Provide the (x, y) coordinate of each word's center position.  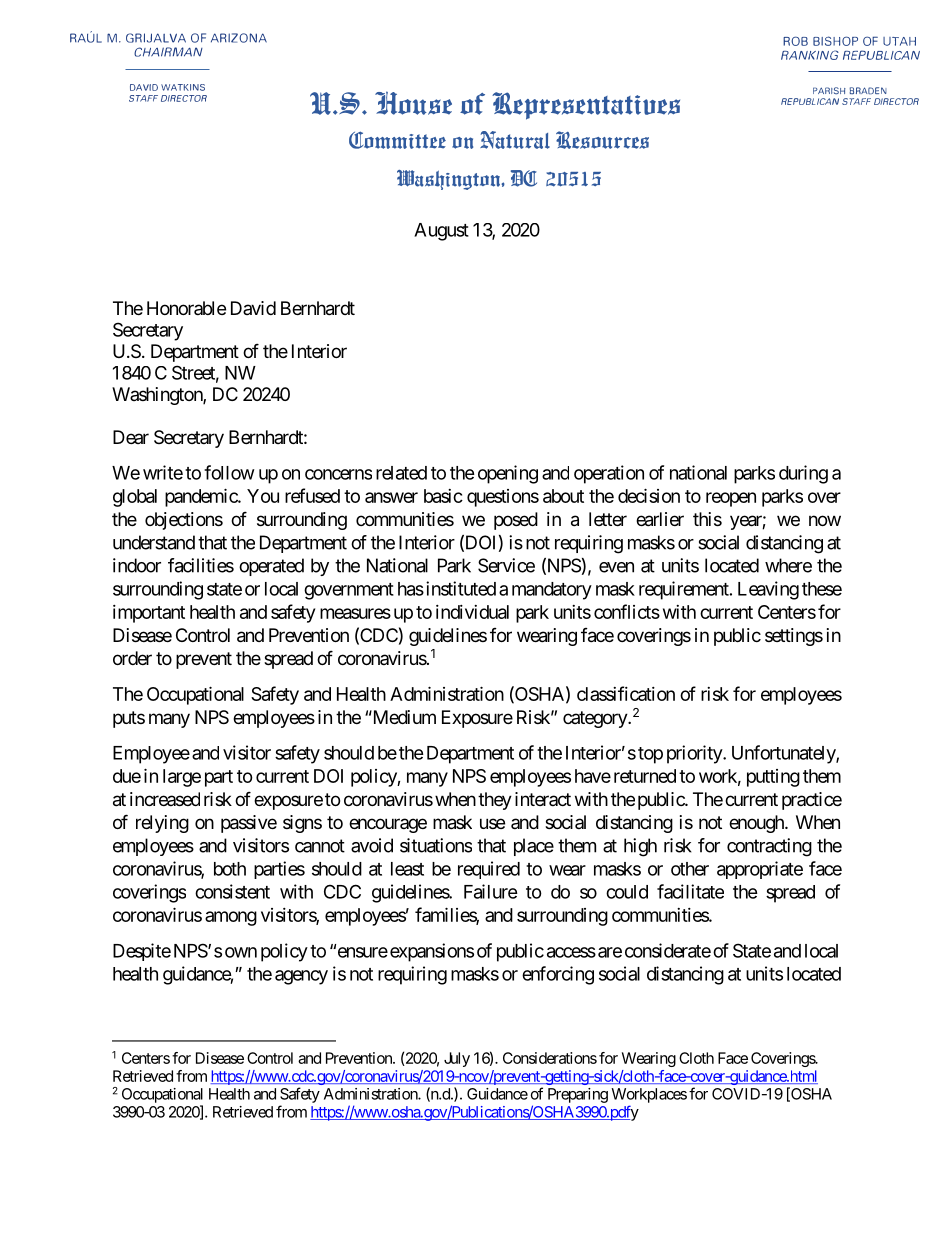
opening (508, 474)
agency (301, 977)
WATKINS (183, 87)
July (457, 1059)
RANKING (810, 55)
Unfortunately (784, 754)
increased (165, 799)
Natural (515, 140)
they (495, 801)
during (803, 474)
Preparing (578, 1095)
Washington (158, 396)
